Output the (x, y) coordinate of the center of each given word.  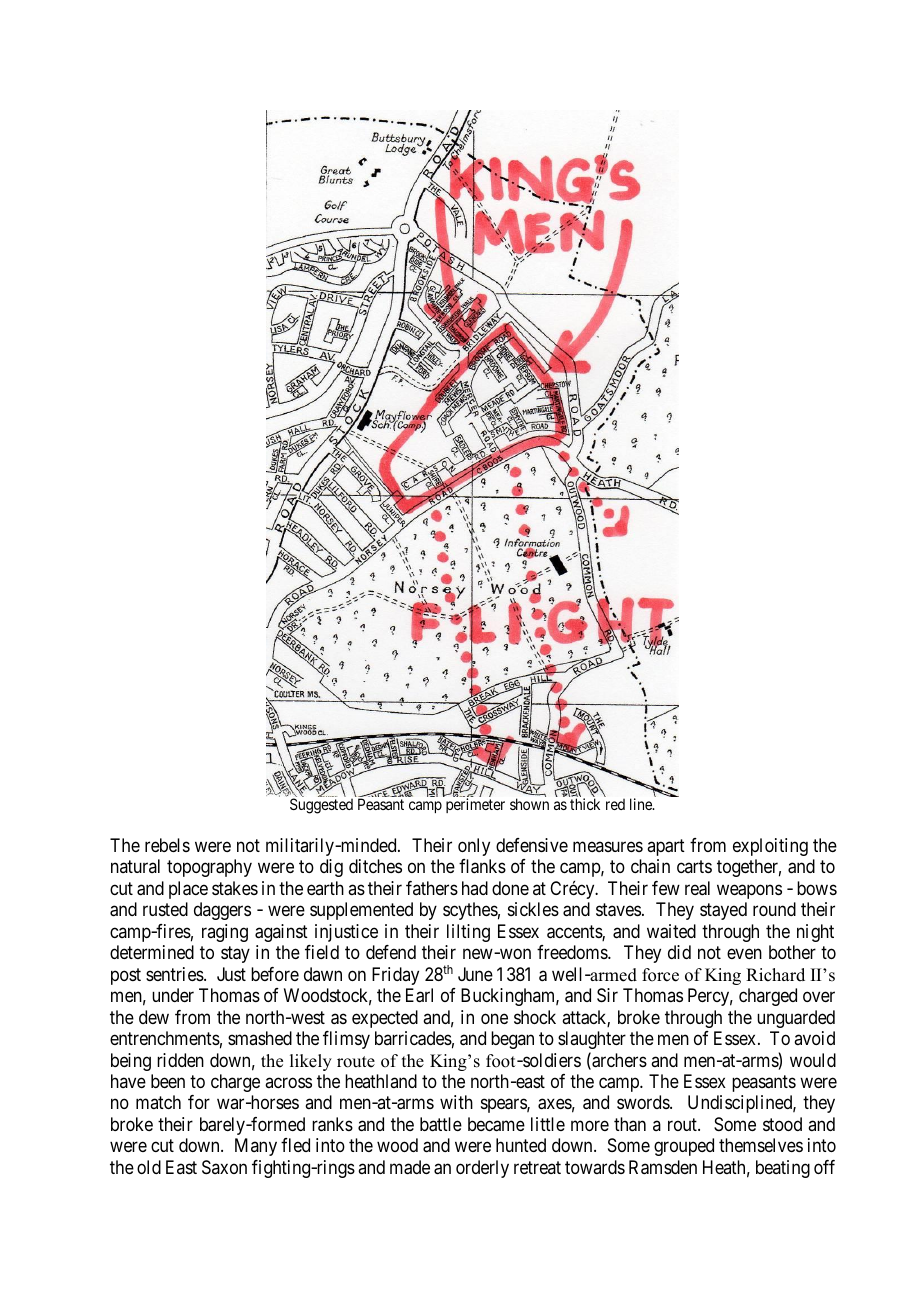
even (744, 954)
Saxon (224, 1167)
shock (535, 1017)
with (456, 1102)
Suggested (321, 806)
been (168, 1081)
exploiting (770, 847)
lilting (468, 933)
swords (644, 1102)
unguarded (796, 1019)
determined (152, 952)
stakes (235, 888)
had (475, 888)
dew (154, 1017)
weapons (749, 891)
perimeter (475, 805)
